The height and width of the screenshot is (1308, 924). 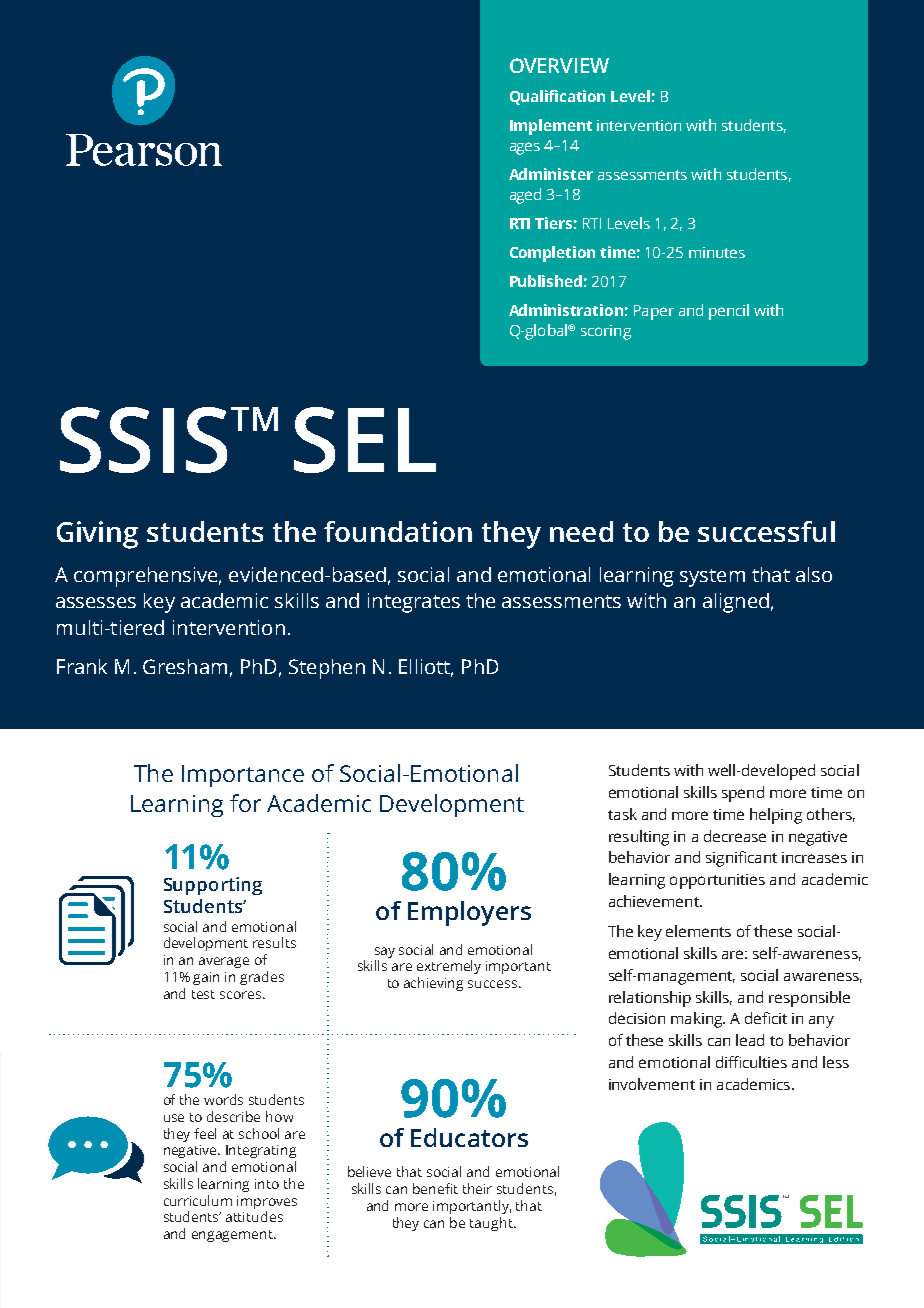 What do you see at coordinates (469, 913) in the screenshot?
I see `Employers` at bounding box center [469, 913].
